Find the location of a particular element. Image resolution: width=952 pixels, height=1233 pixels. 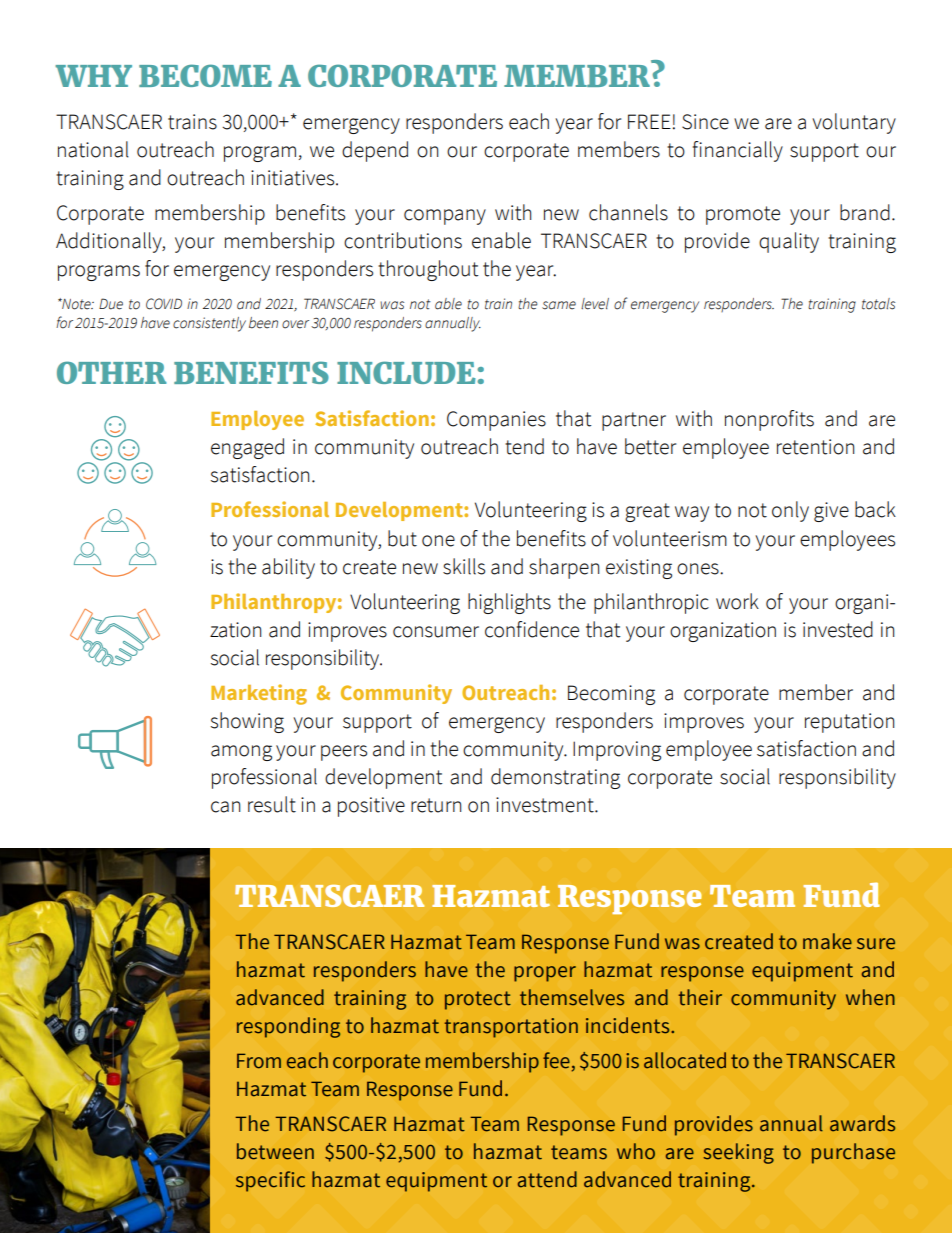

highlights is located at coordinates (509, 603).
